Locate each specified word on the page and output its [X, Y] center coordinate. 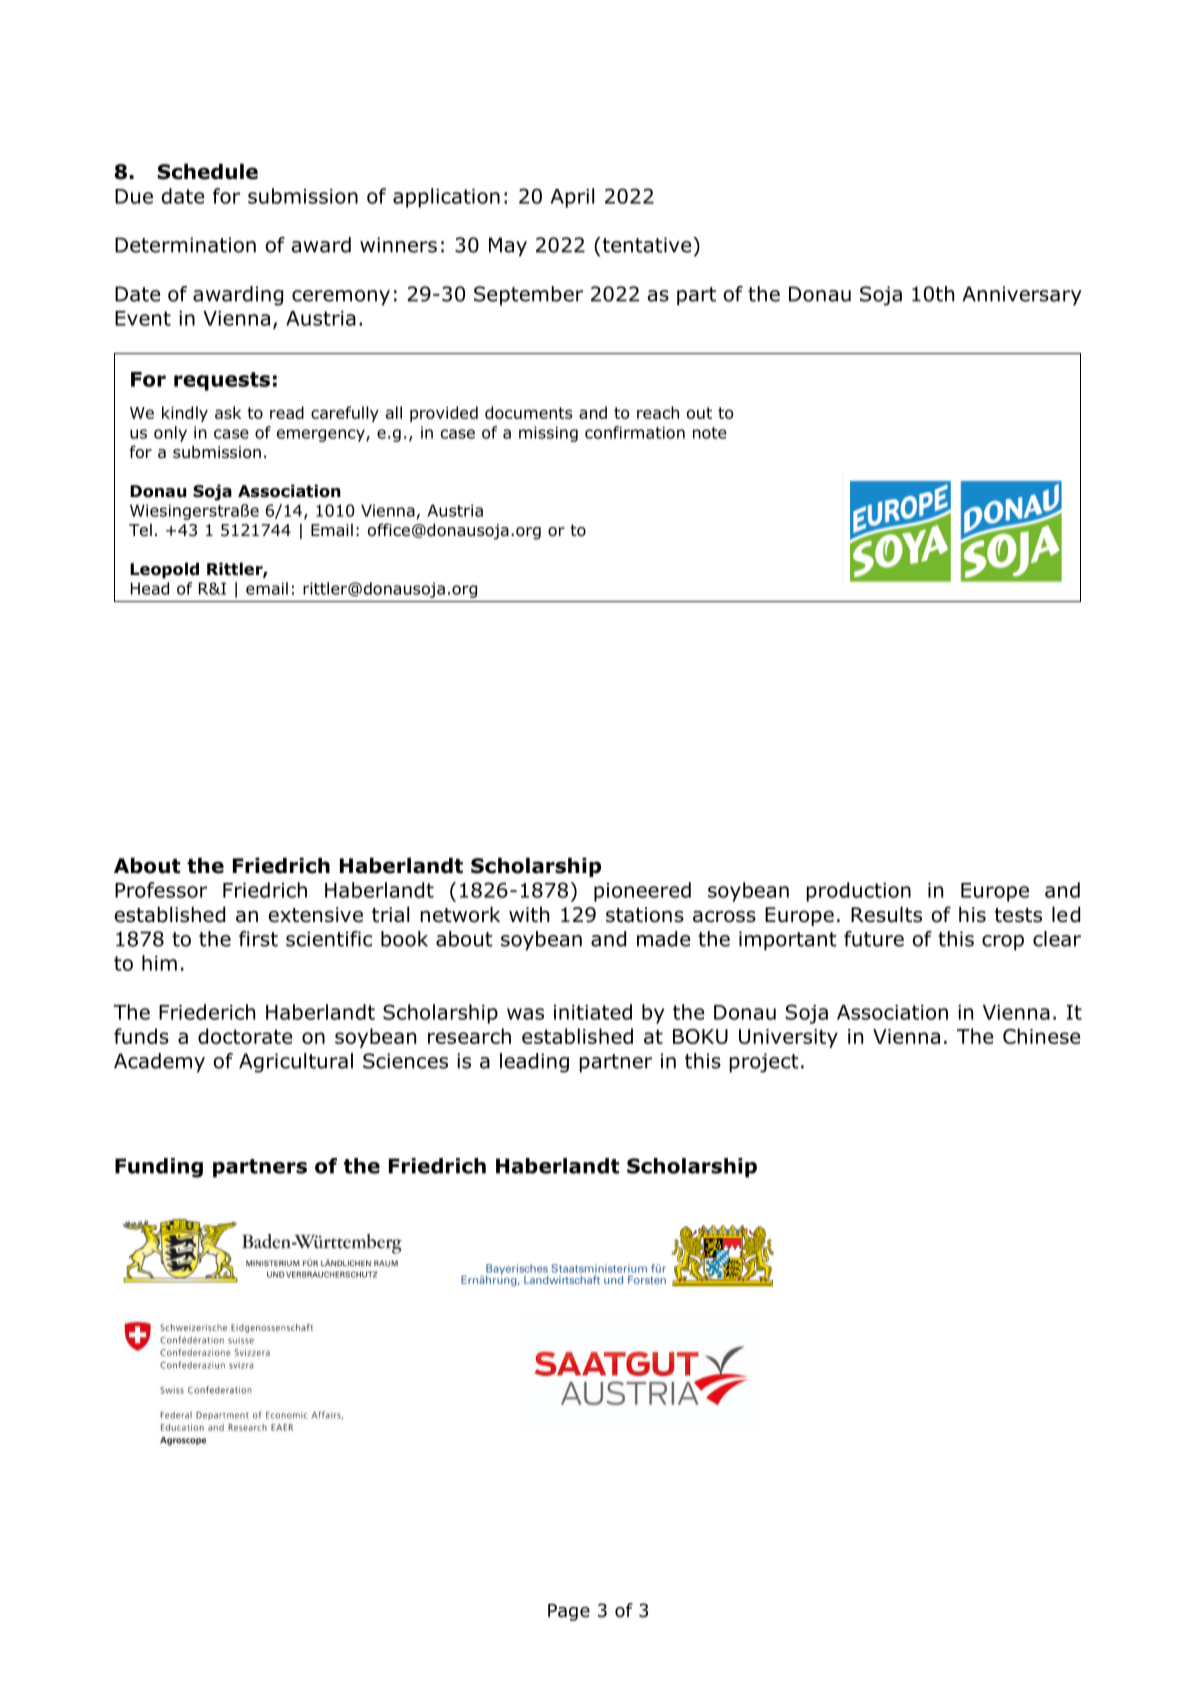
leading [534, 1063]
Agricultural [296, 1063]
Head [150, 588]
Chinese [1041, 1036]
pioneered [642, 892]
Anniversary [1022, 296]
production [859, 892]
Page [569, 1612]
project [764, 1063]
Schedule [208, 171]
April [572, 198]
